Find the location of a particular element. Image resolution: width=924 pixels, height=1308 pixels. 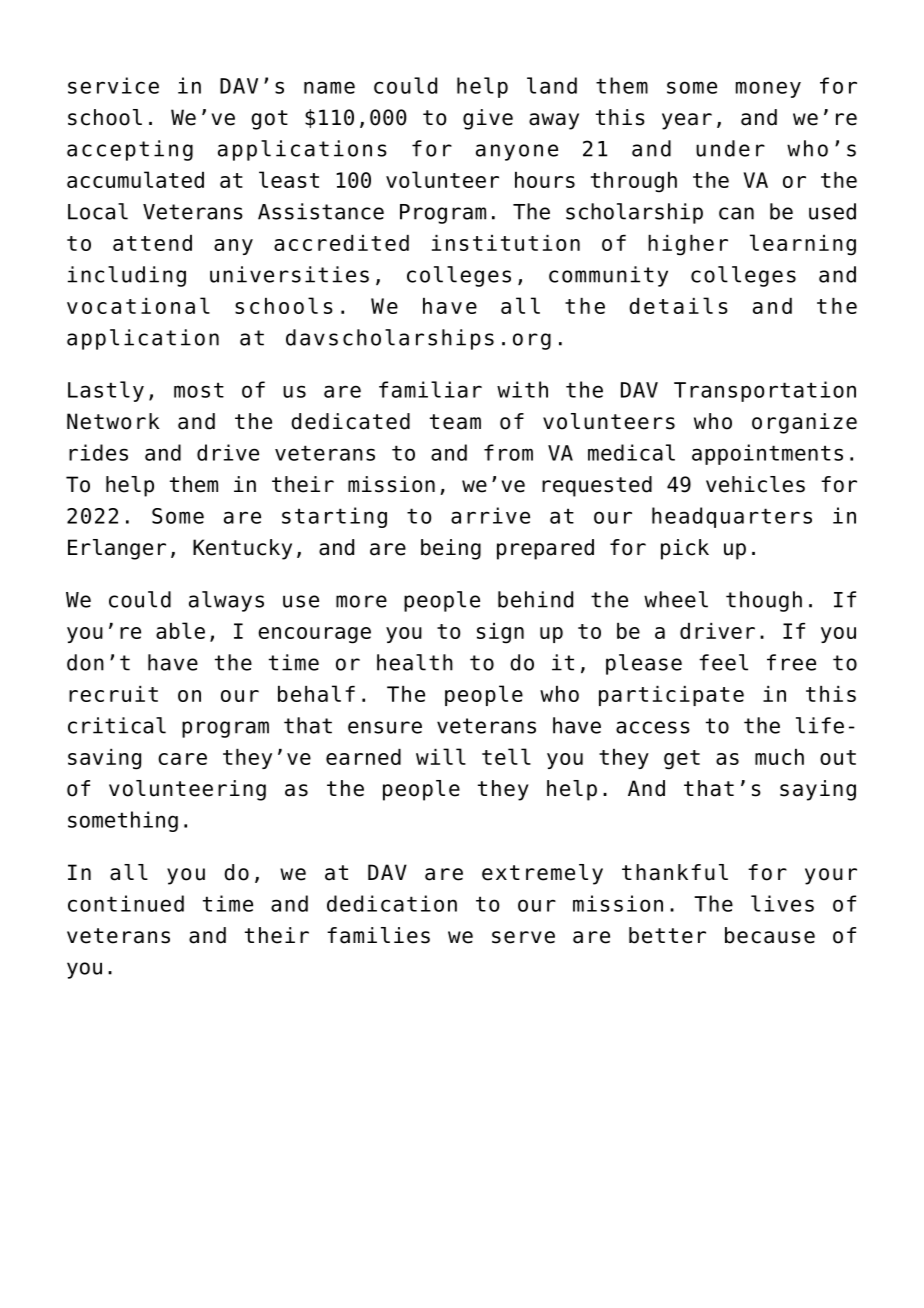

critical is located at coordinates (117, 725).
